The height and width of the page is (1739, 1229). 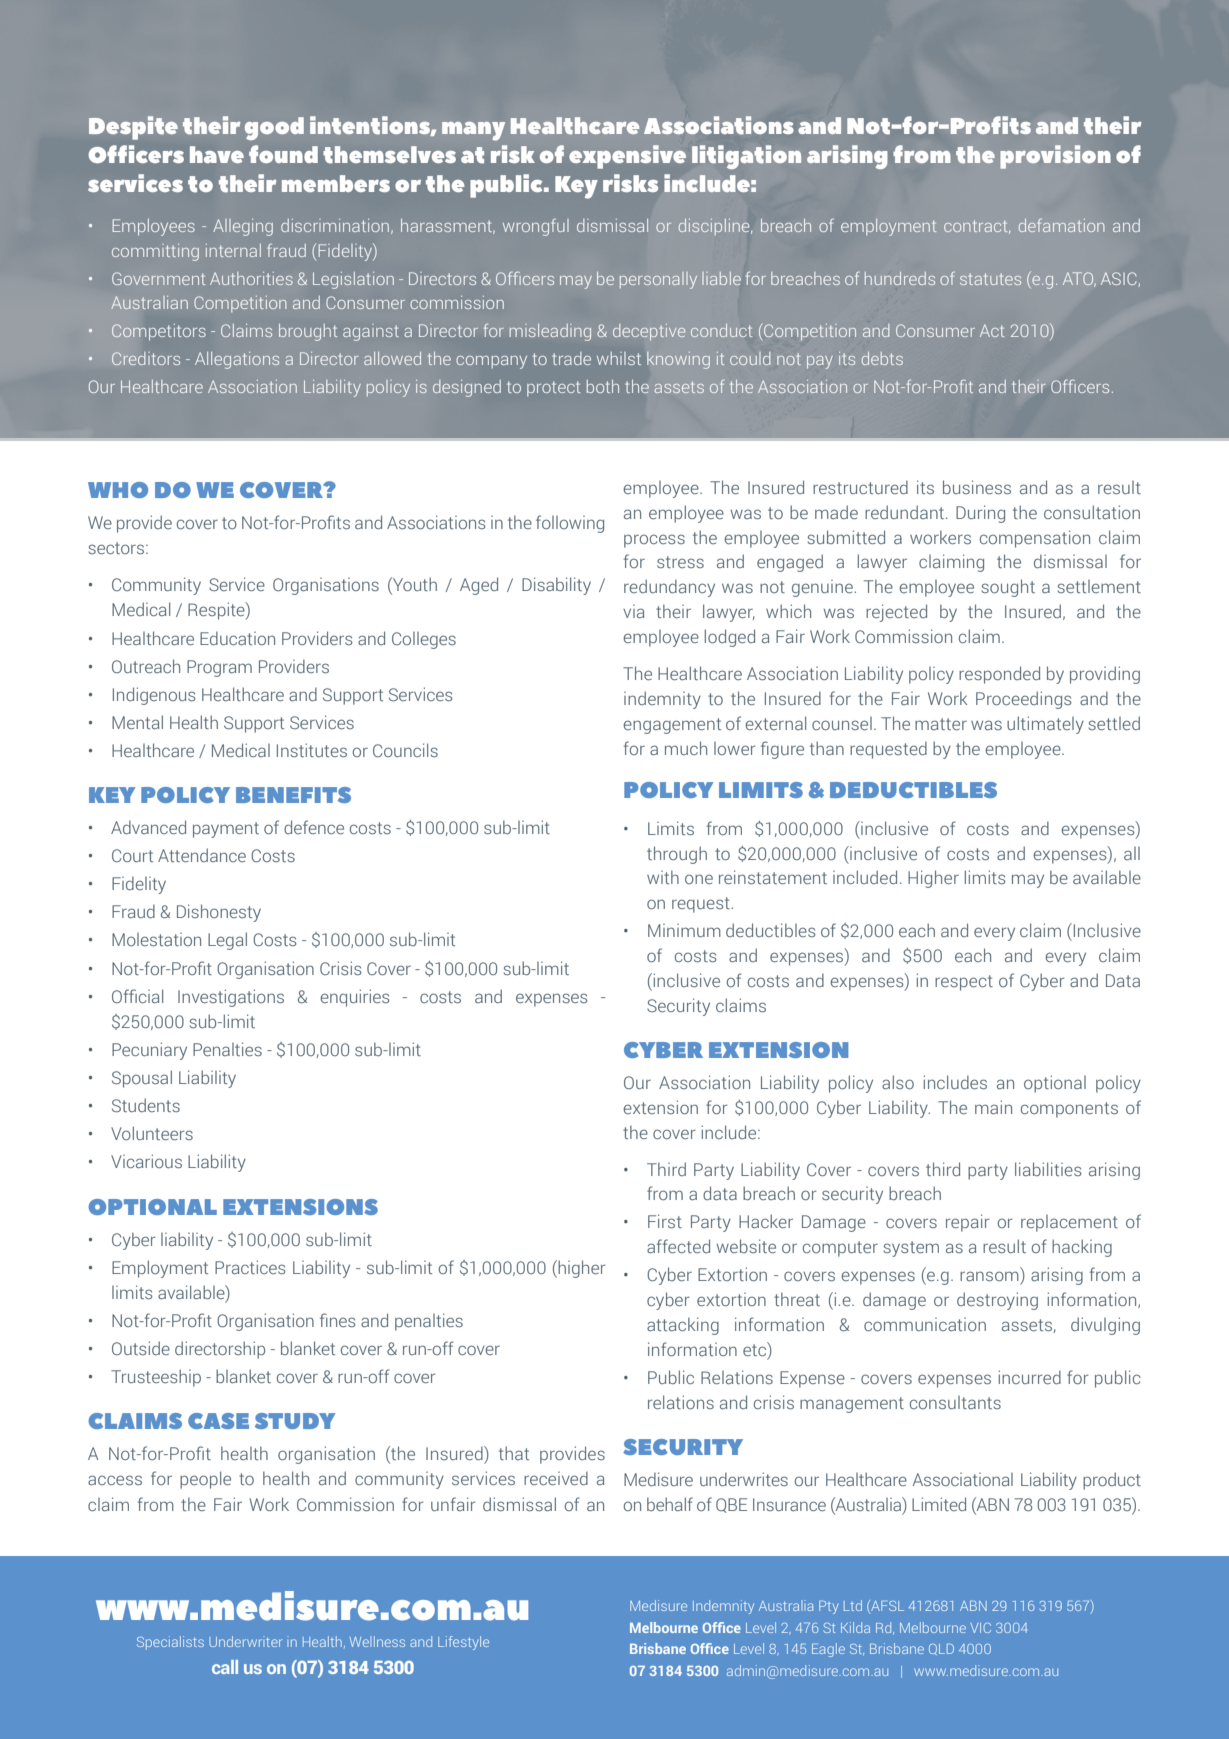 What do you see at coordinates (678, 1246) in the page?
I see `affected` at bounding box center [678, 1246].
